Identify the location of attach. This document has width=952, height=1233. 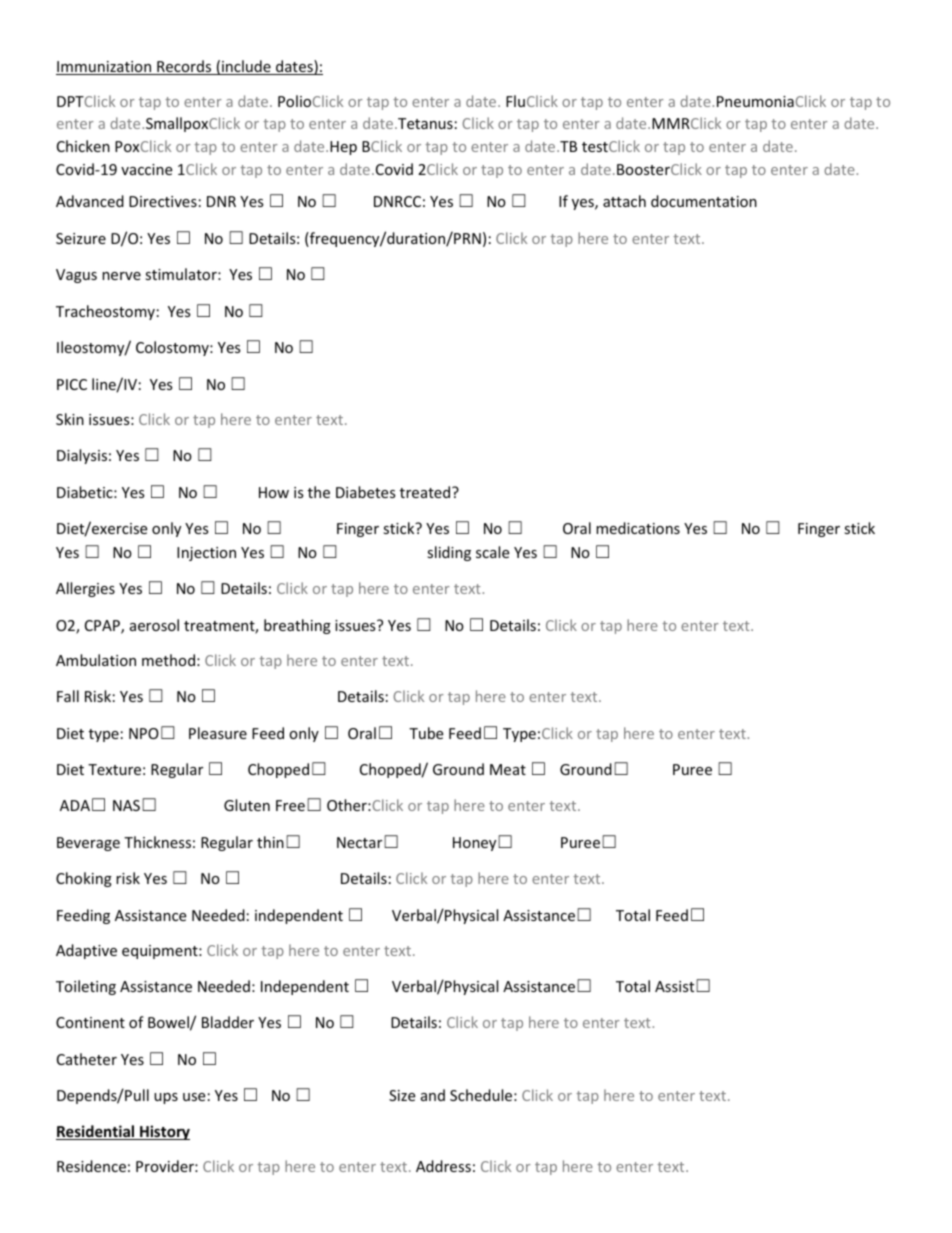
(624, 201).
